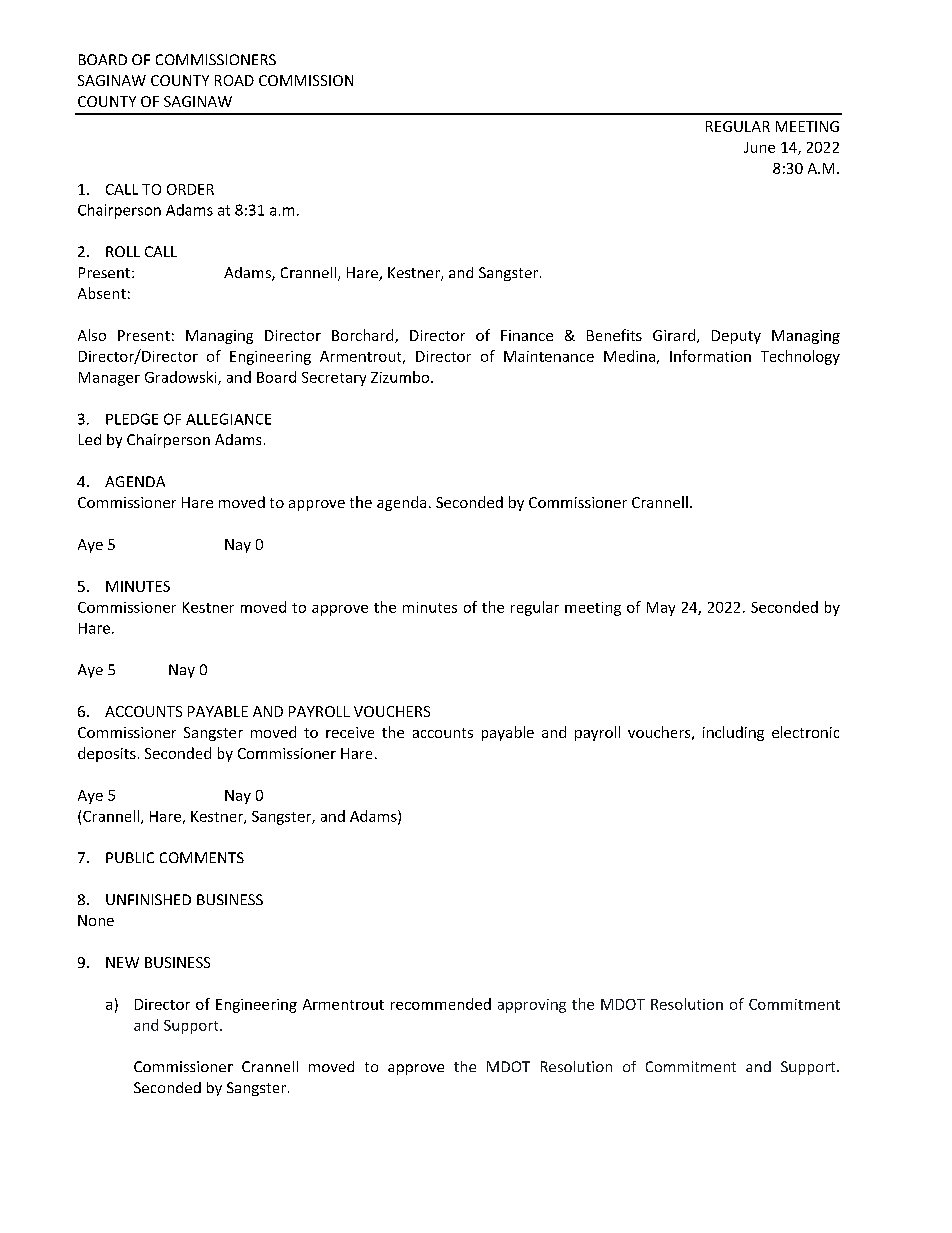 This screenshot has height=1233, width=952. Describe the element at coordinates (441, 1004) in the screenshot. I see `recommended` at that location.
